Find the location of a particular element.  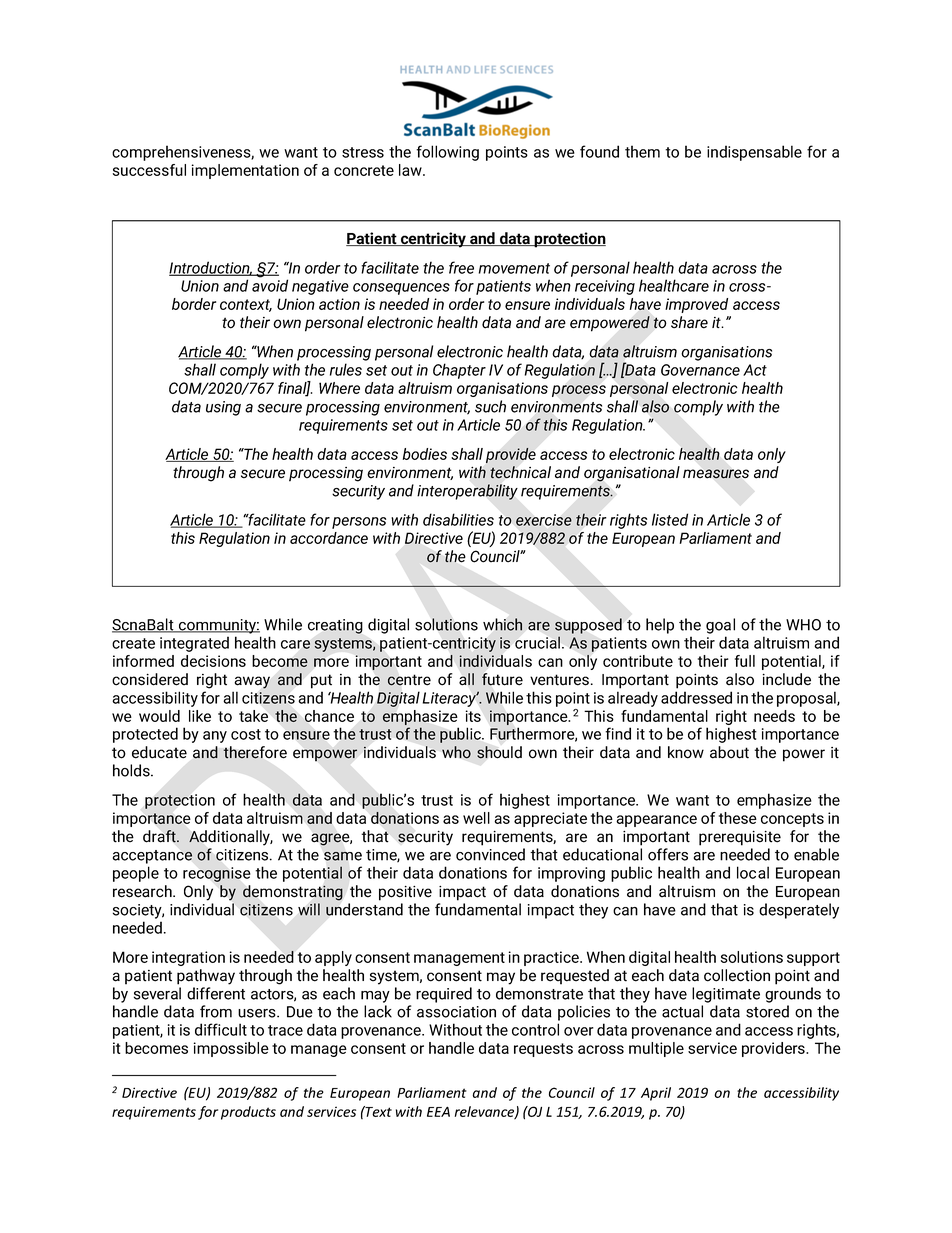

impossible is located at coordinates (231, 1049).
